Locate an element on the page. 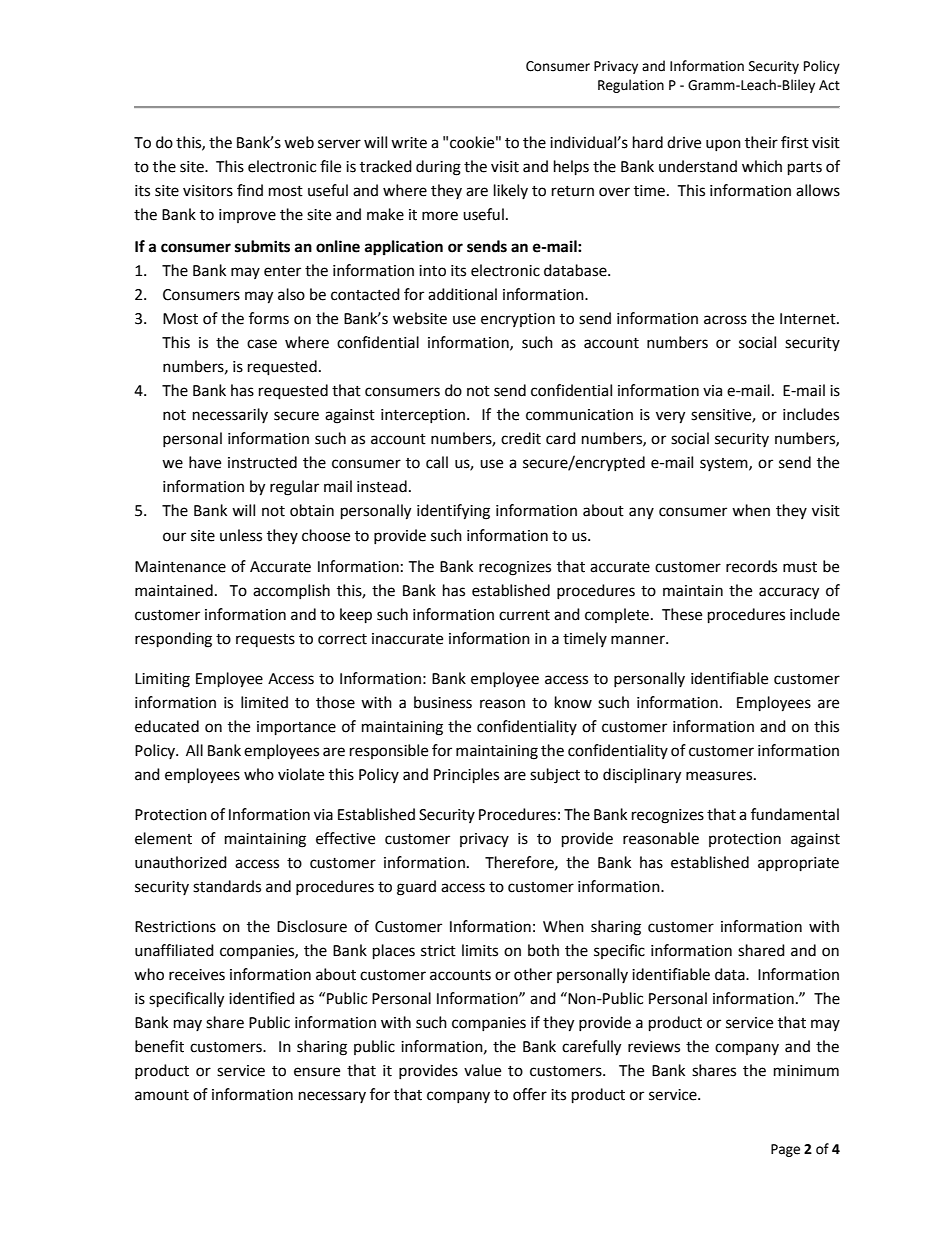 The height and width of the image is (1233, 952). Page is located at coordinates (785, 1150).
